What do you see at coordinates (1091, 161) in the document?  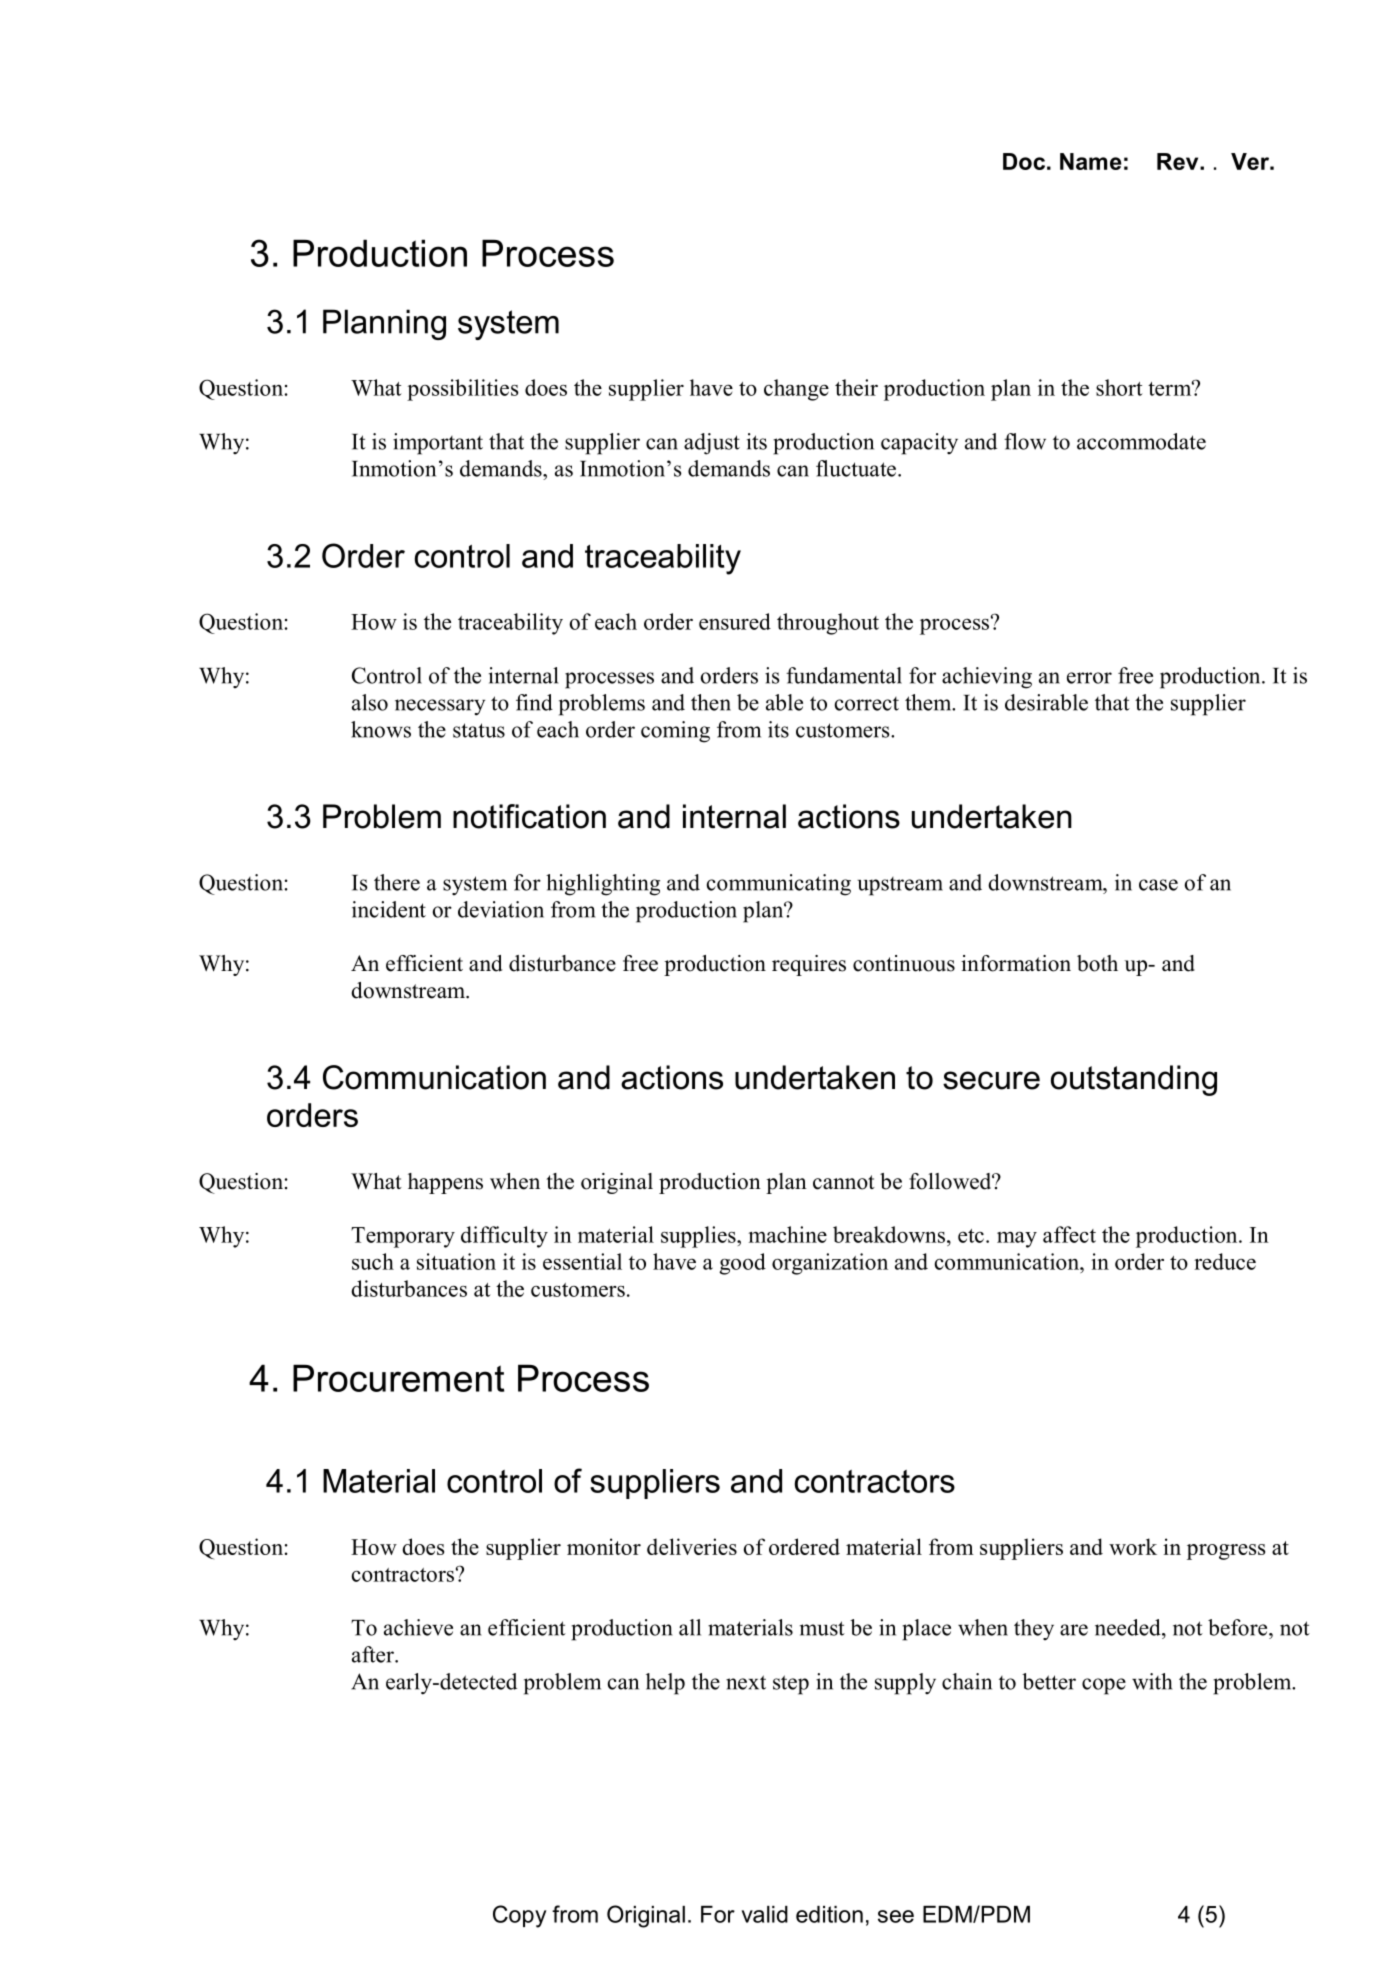 I see `Name` at bounding box center [1091, 161].
